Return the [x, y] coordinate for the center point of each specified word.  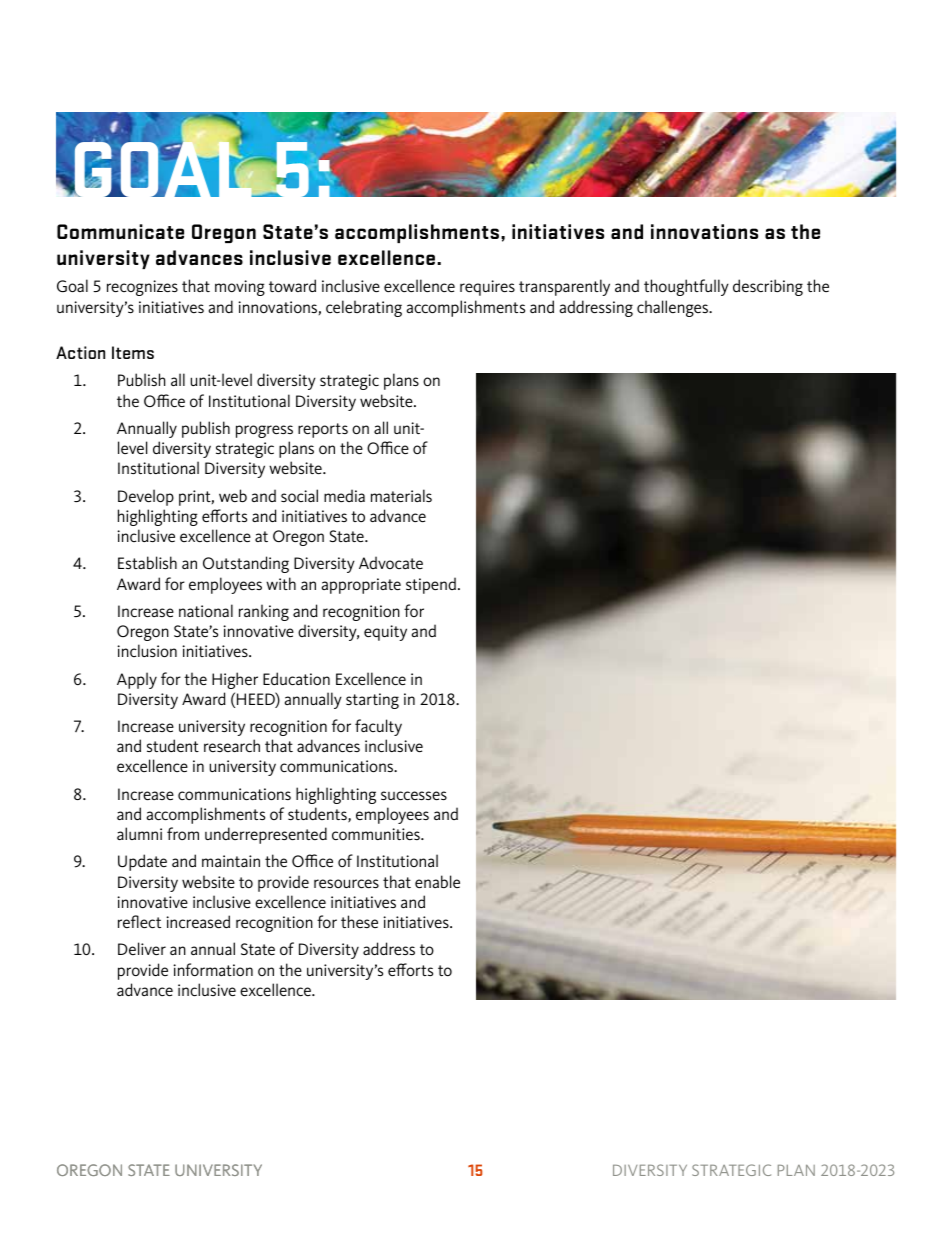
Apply [137, 680]
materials [401, 495]
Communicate [120, 231]
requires [487, 288]
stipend [431, 585]
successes [414, 795]
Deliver [142, 948]
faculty [378, 727]
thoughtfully [686, 287]
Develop [146, 497]
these [359, 921]
